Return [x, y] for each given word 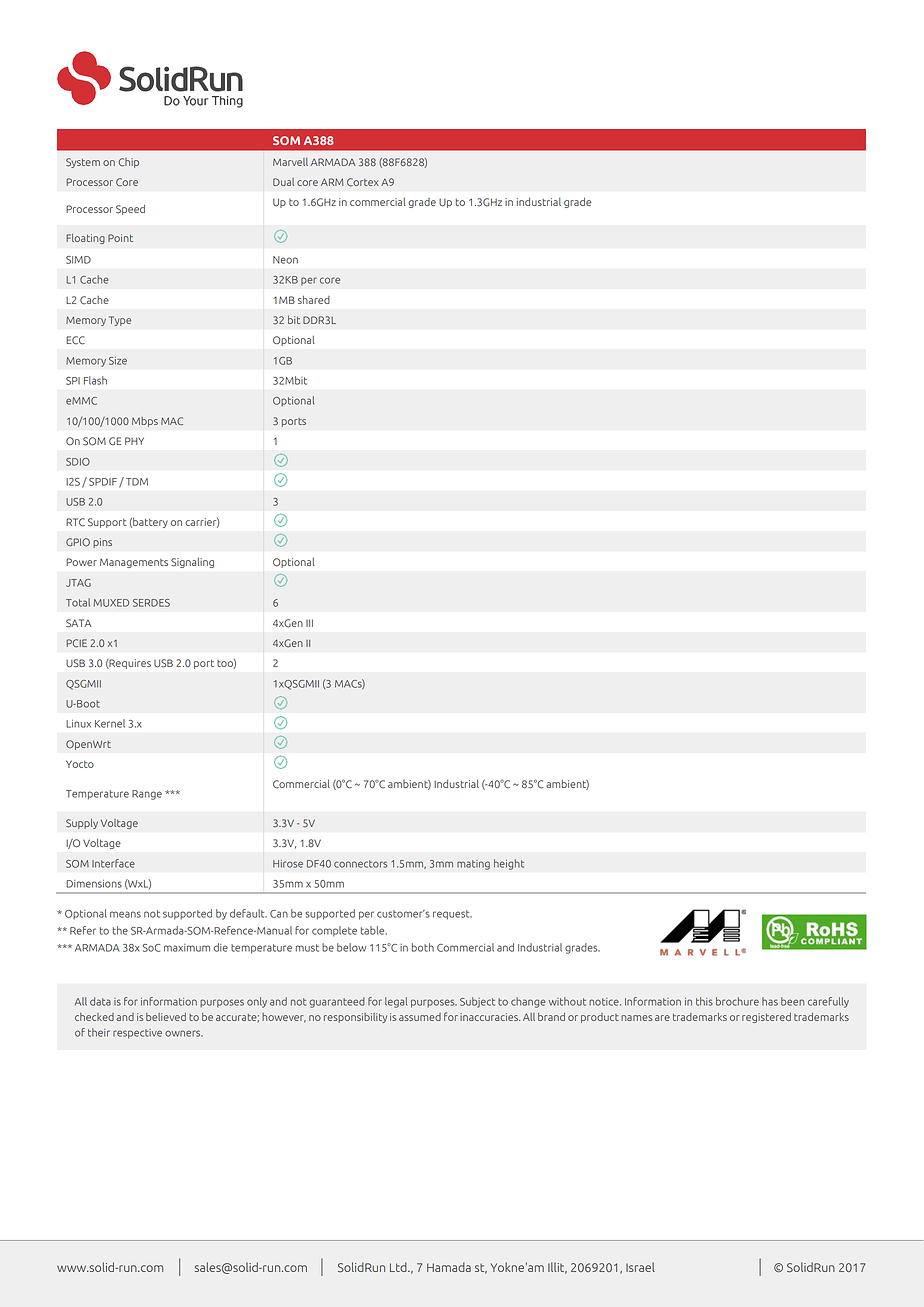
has [770, 1001]
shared [314, 300]
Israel [640, 1267]
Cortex [363, 182]
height [509, 864]
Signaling [192, 563]
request [452, 915]
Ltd [399, 1267]
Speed [130, 210]
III [309, 623]
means [125, 914]
